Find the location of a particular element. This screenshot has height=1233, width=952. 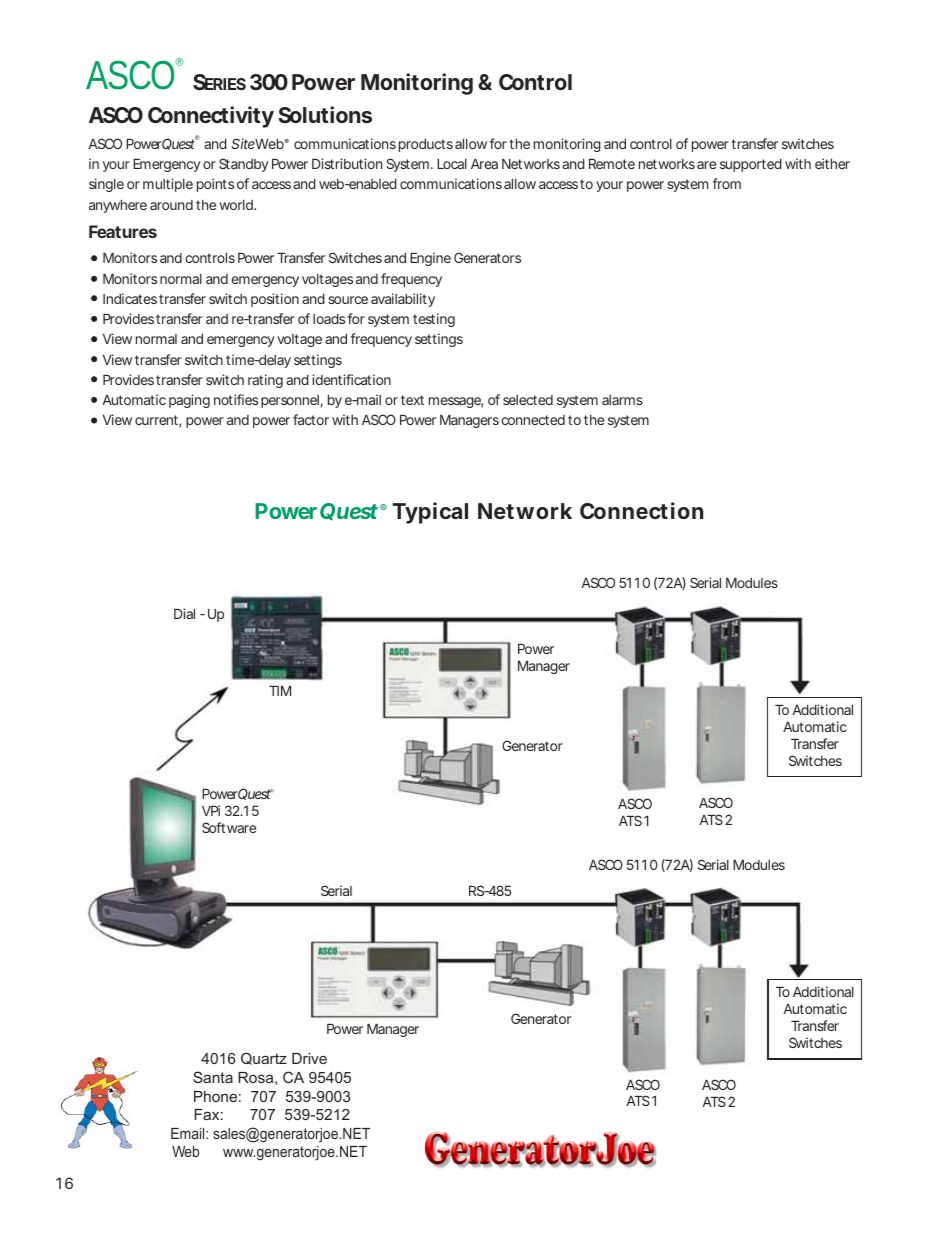

Typical is located at coordinates (430, 513).
